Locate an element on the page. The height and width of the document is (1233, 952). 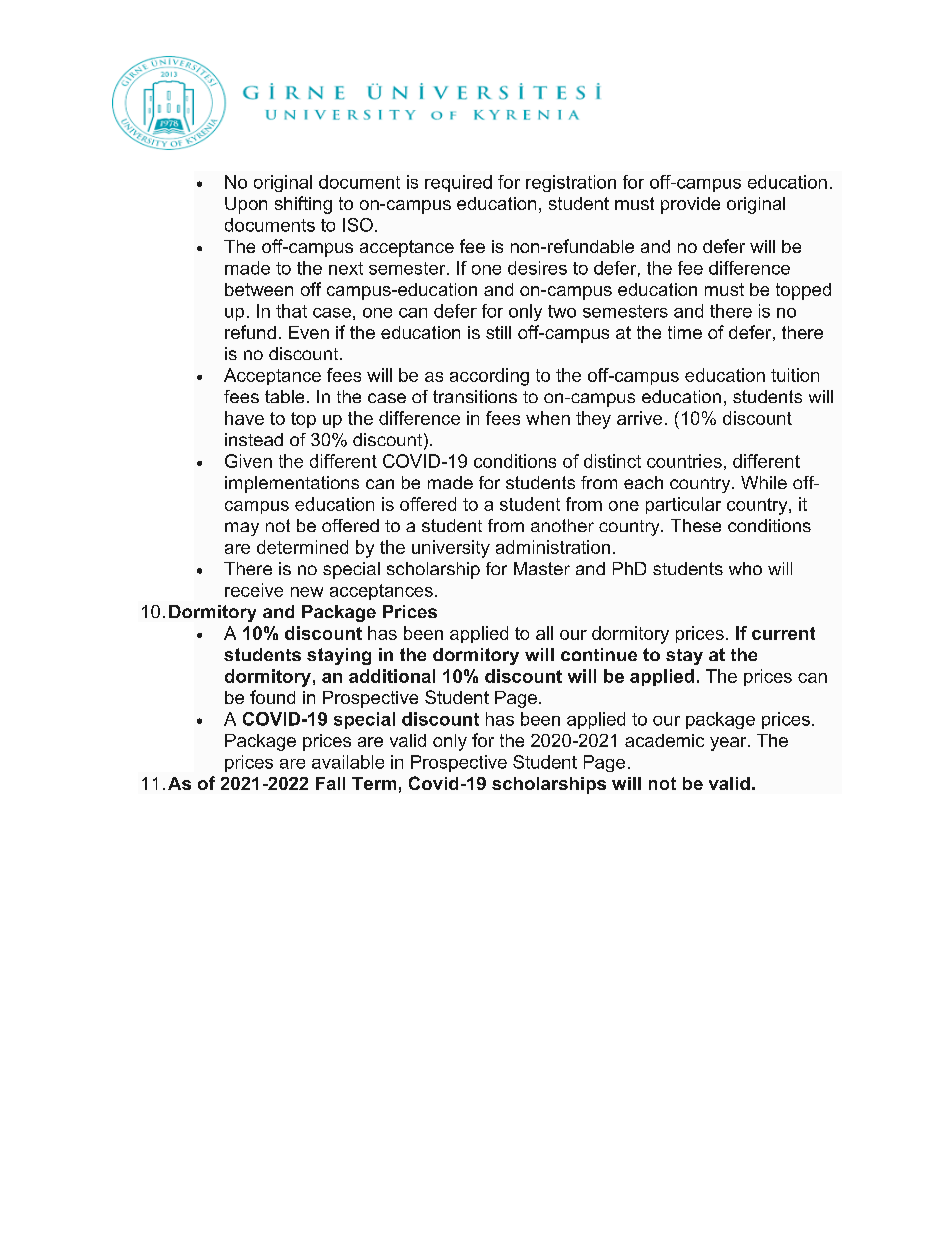
Master is located at coordinates (542, 568).
